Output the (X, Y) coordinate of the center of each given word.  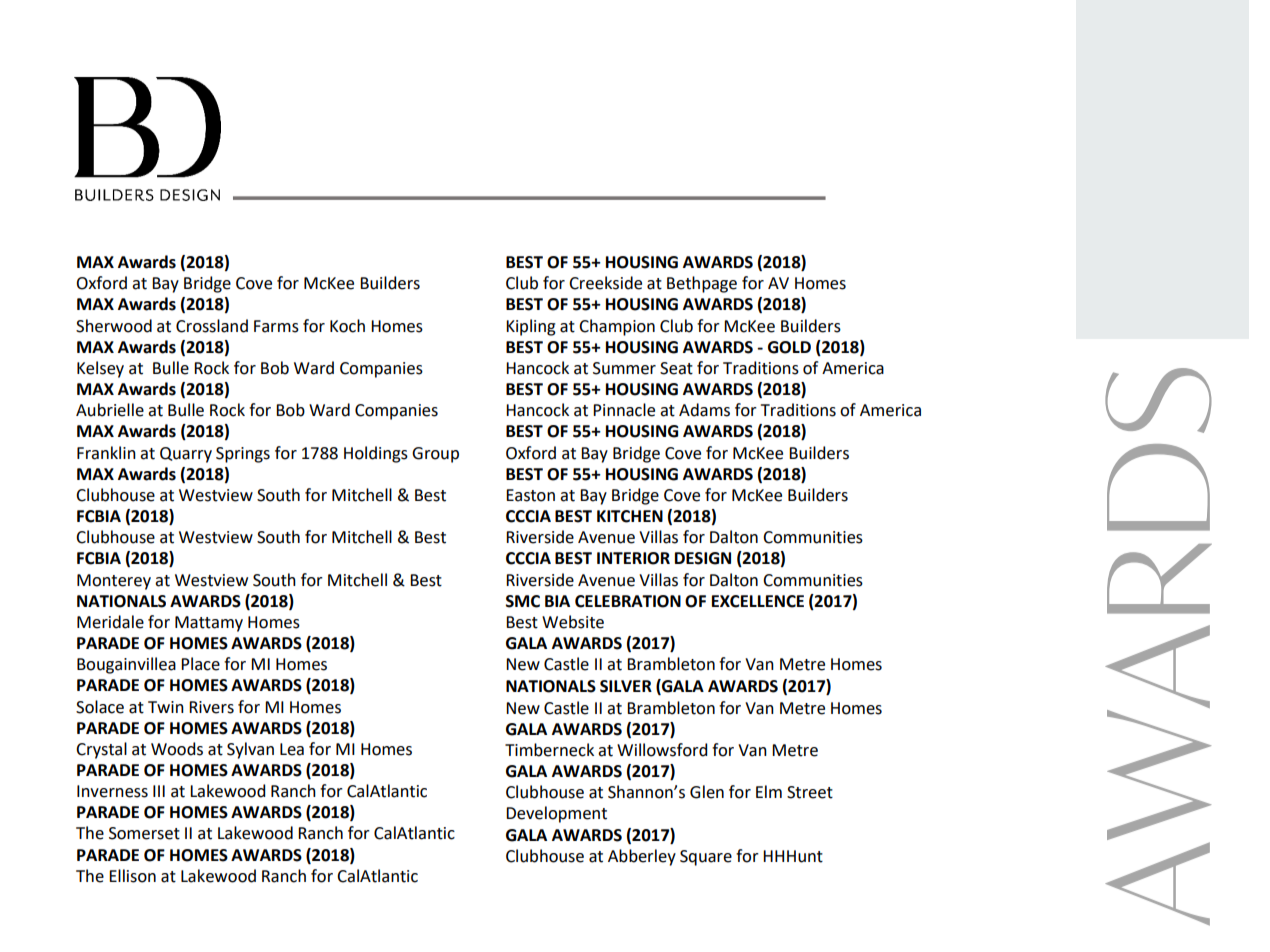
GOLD (789, 347)
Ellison (132, 876)
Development (556, 814)
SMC (523, 601)
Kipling (531, 327)
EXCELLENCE (758, 601)
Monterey (114, 582)
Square (706, 858)
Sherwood (114, 326)
